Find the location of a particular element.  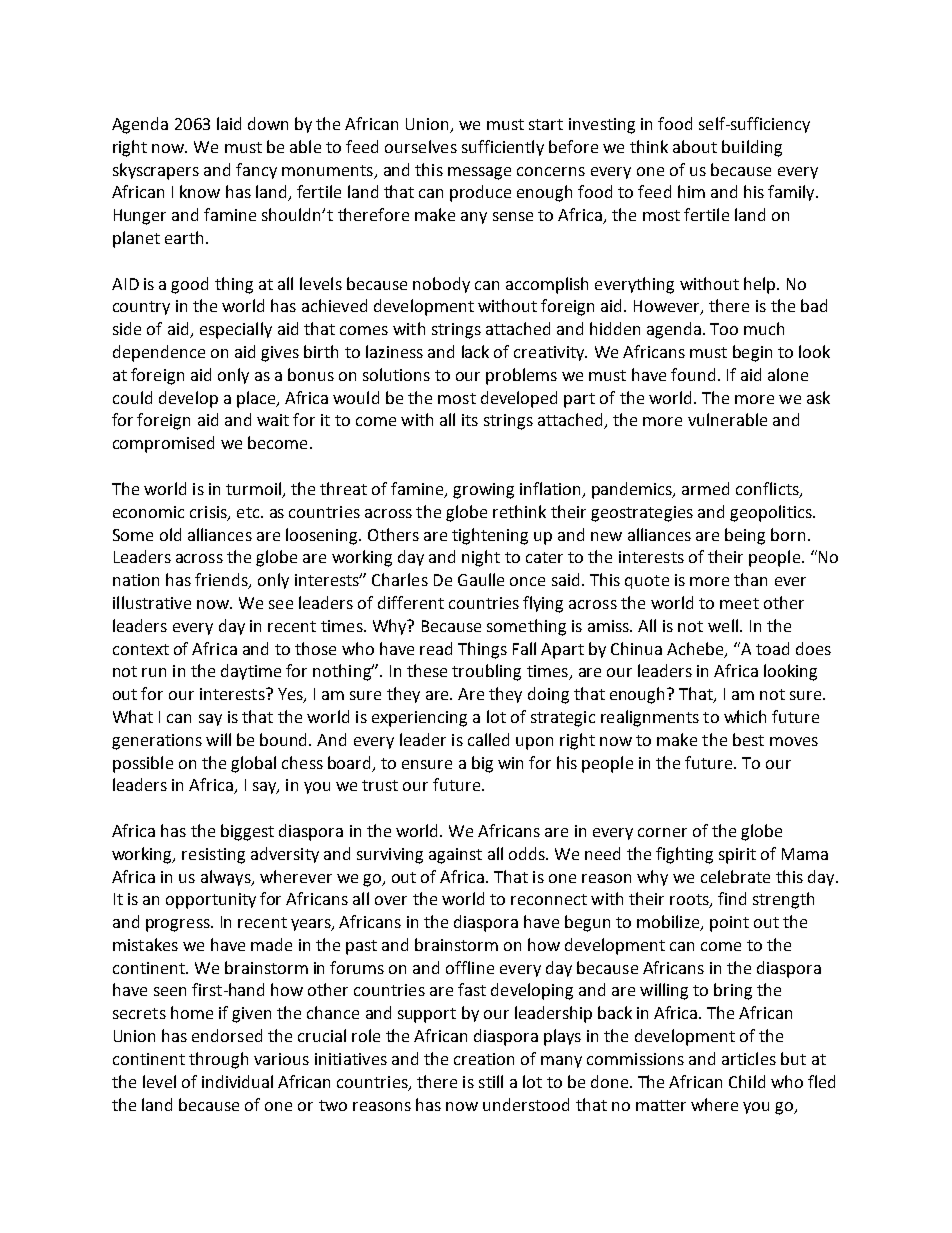

building is located at coordinates (752, 148).
